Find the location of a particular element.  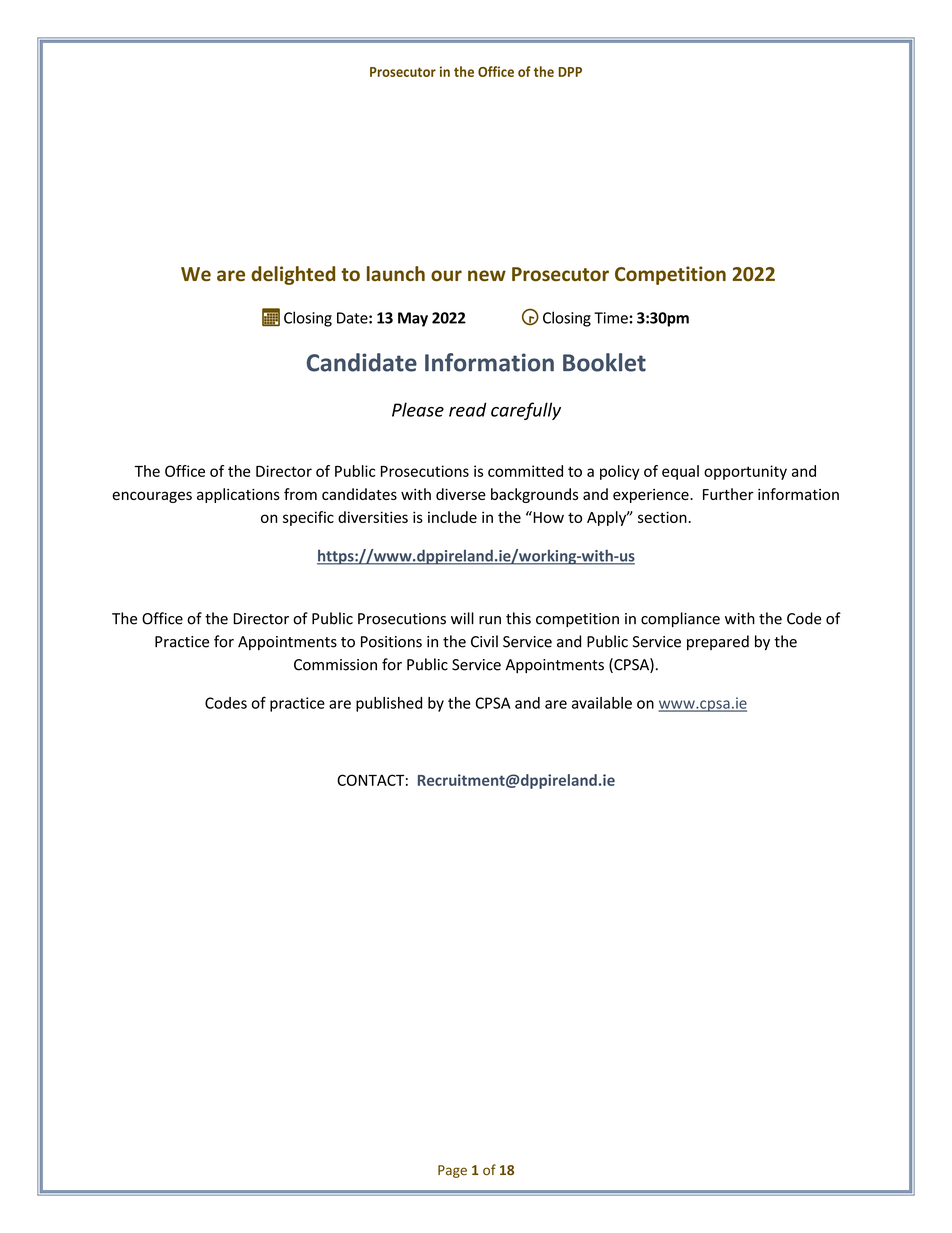

May is located at coordinates (413, 319).
